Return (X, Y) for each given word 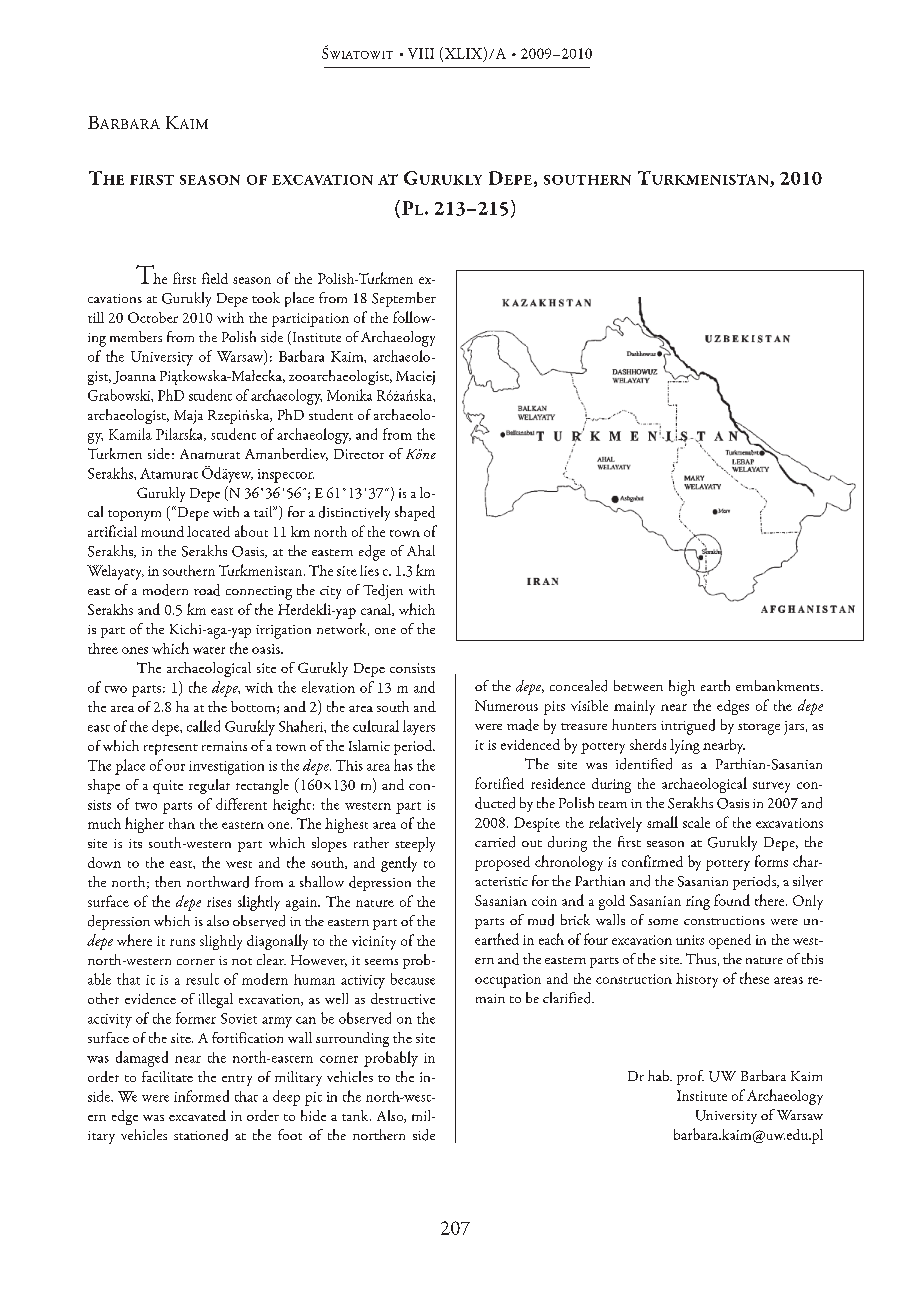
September (404, 299)
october (153, 317)
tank (356, 1115)
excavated (197, 1115)
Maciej (415, 378)
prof (690, 1077)
